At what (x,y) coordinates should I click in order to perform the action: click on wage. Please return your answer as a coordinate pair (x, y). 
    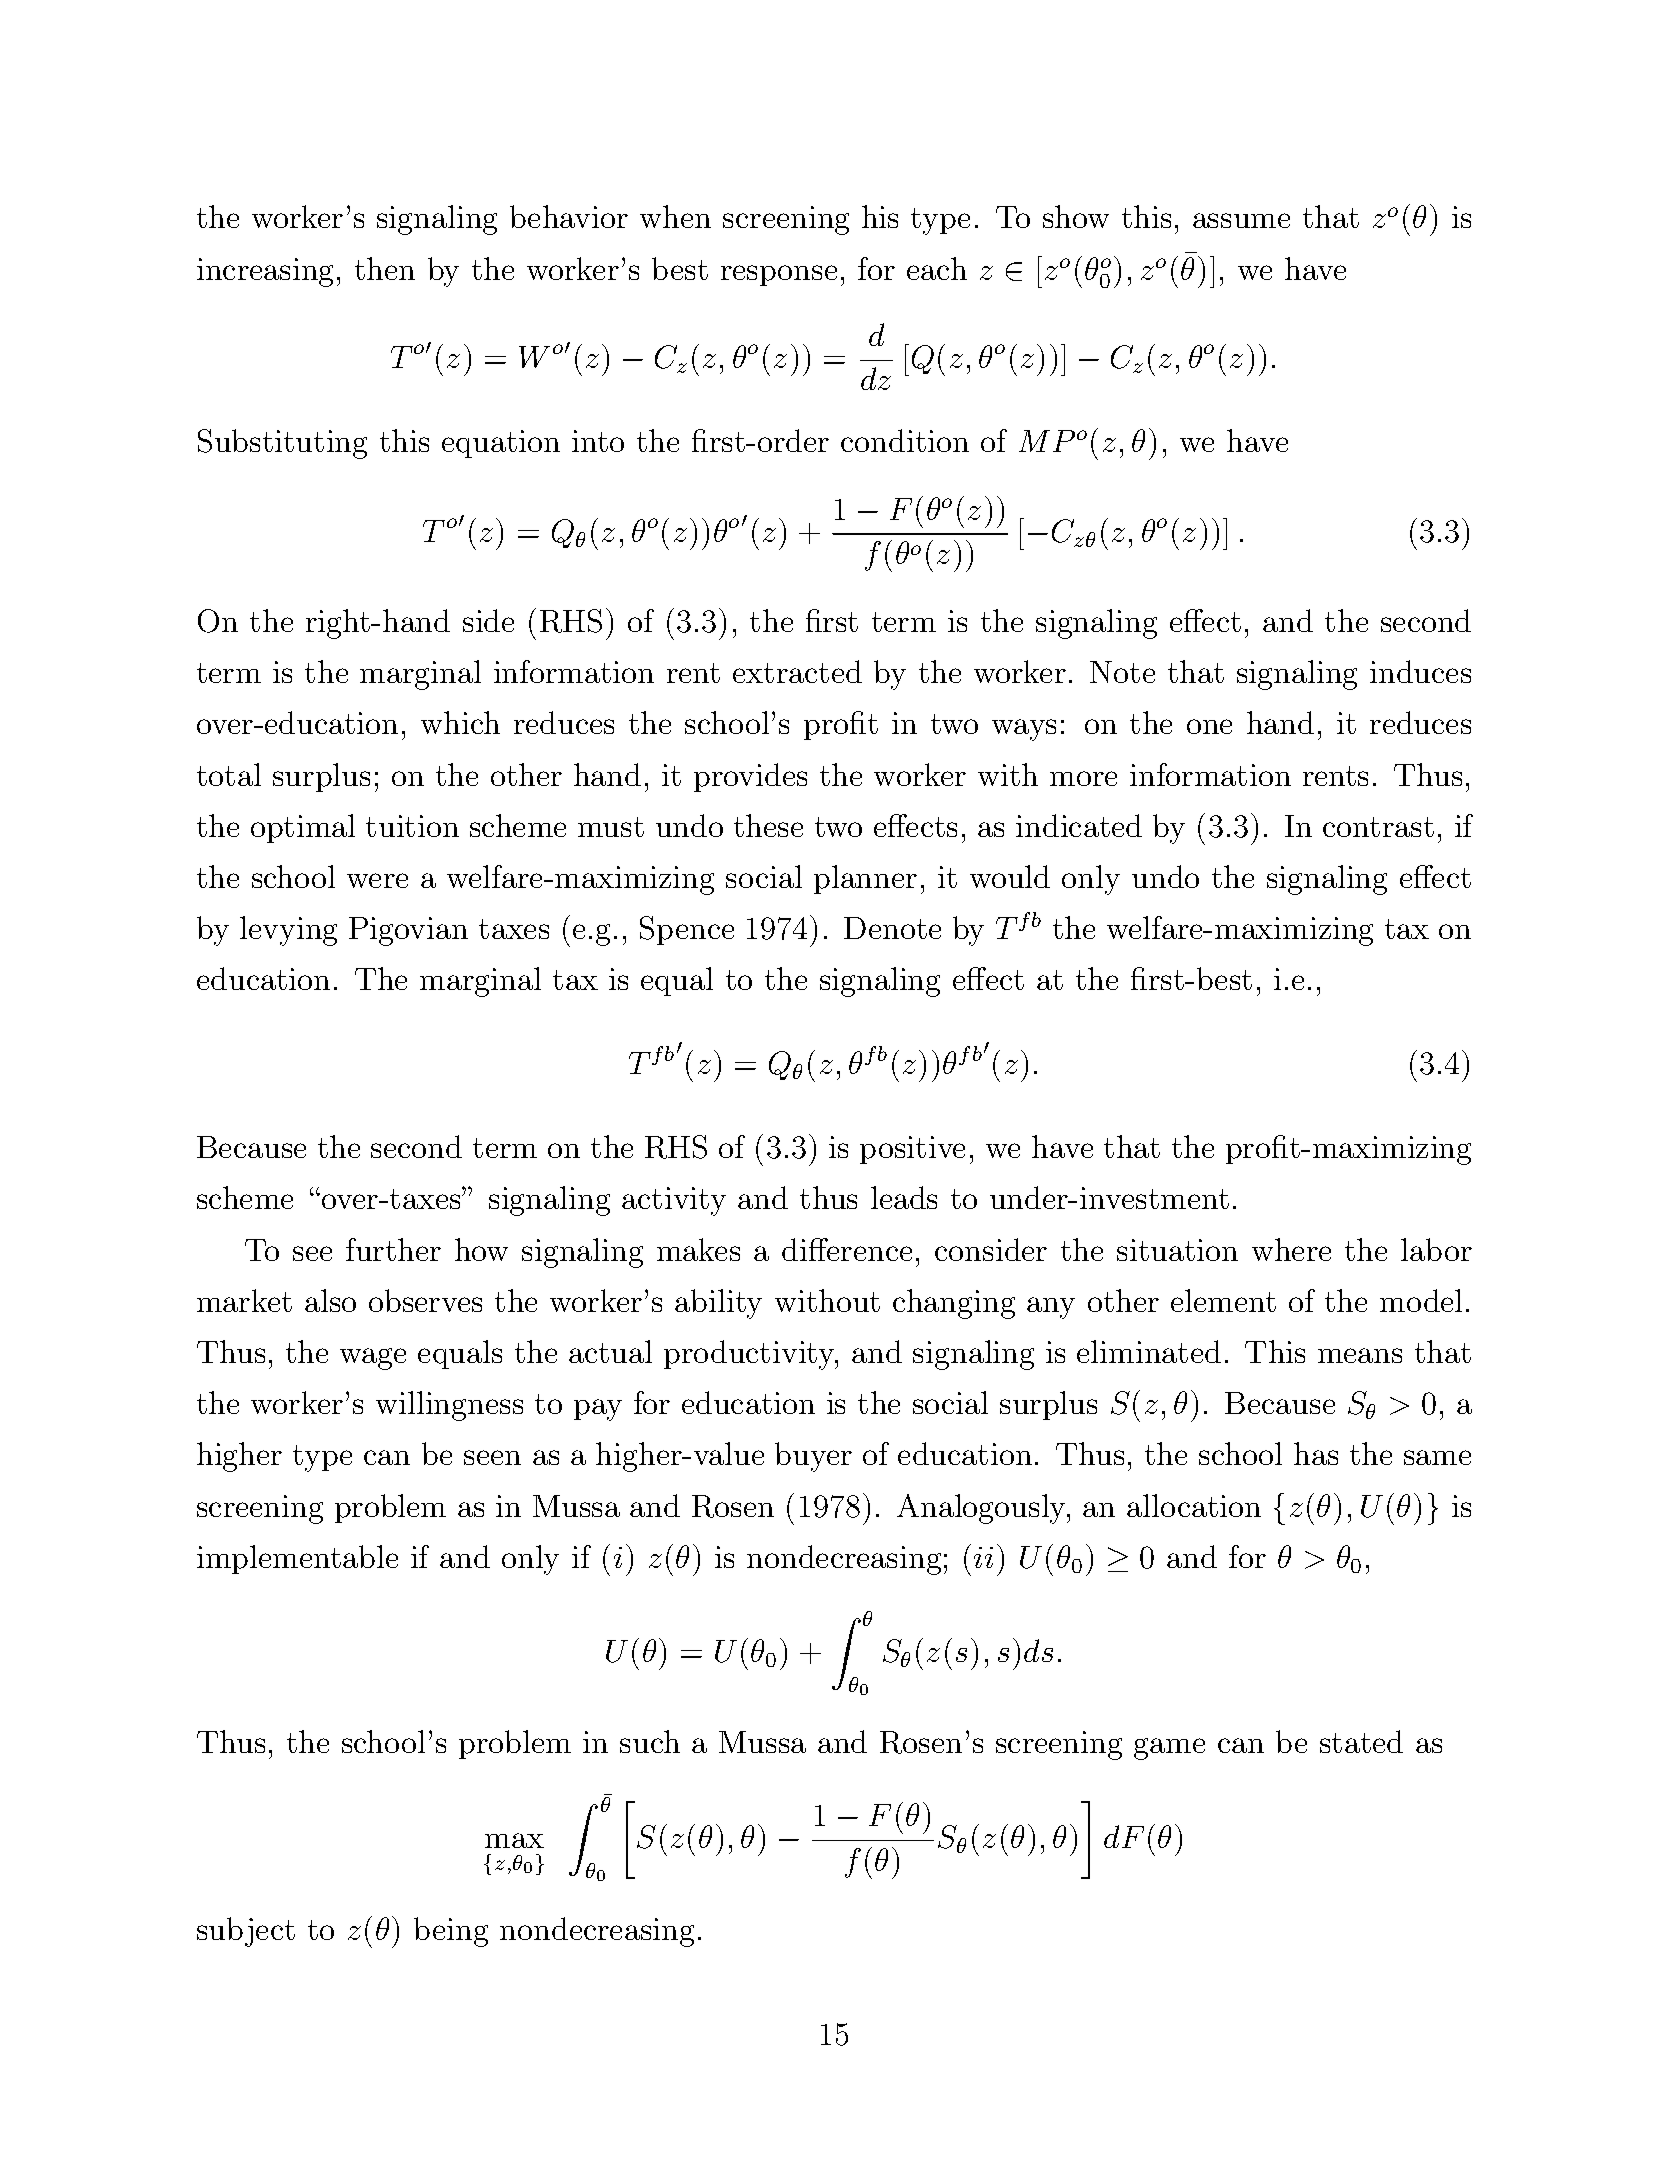
    Looking at the image, I should click on (373, 1359).
